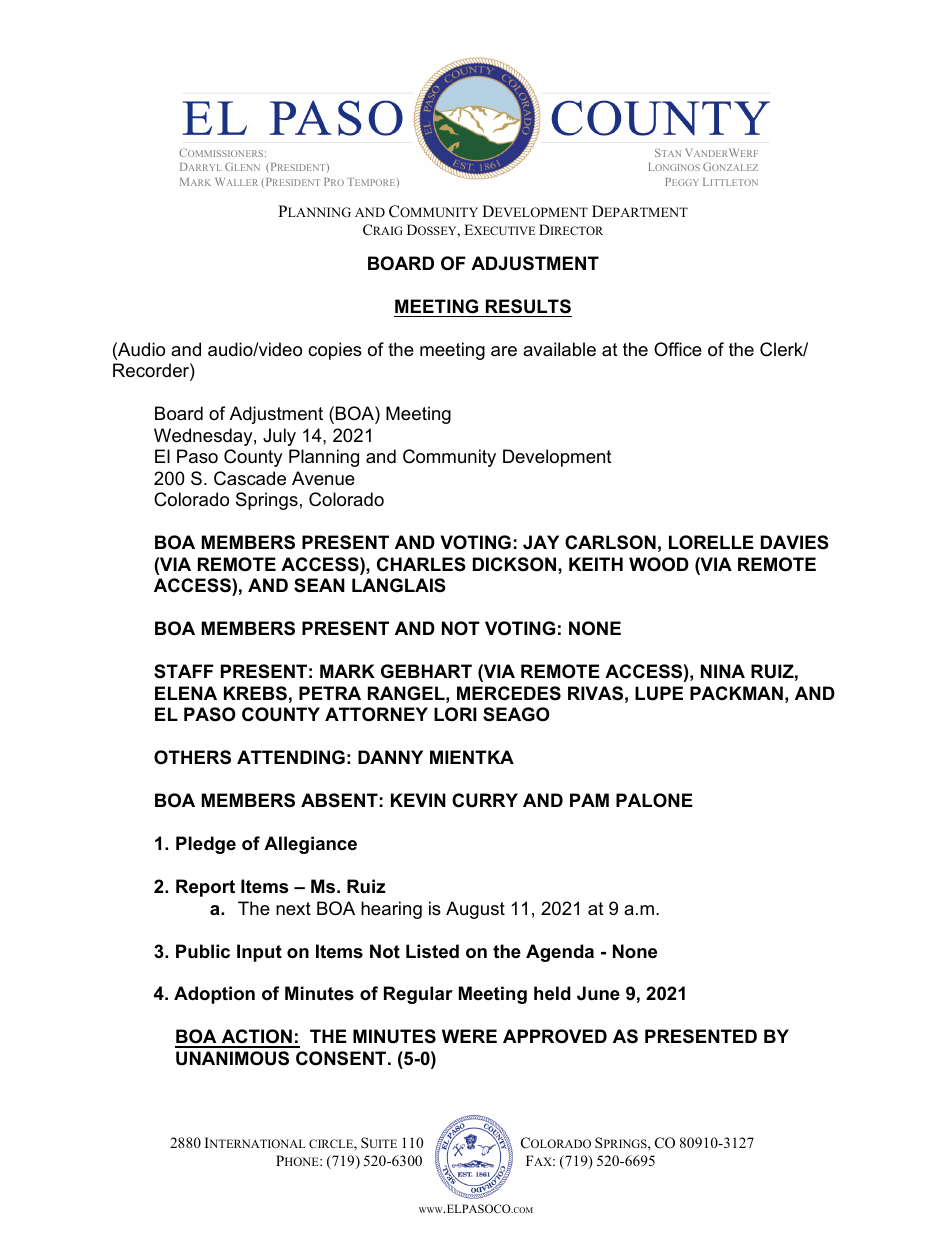  Describe the element at coordinates (293, 908) in the screenshot. I see `next` at that location.
